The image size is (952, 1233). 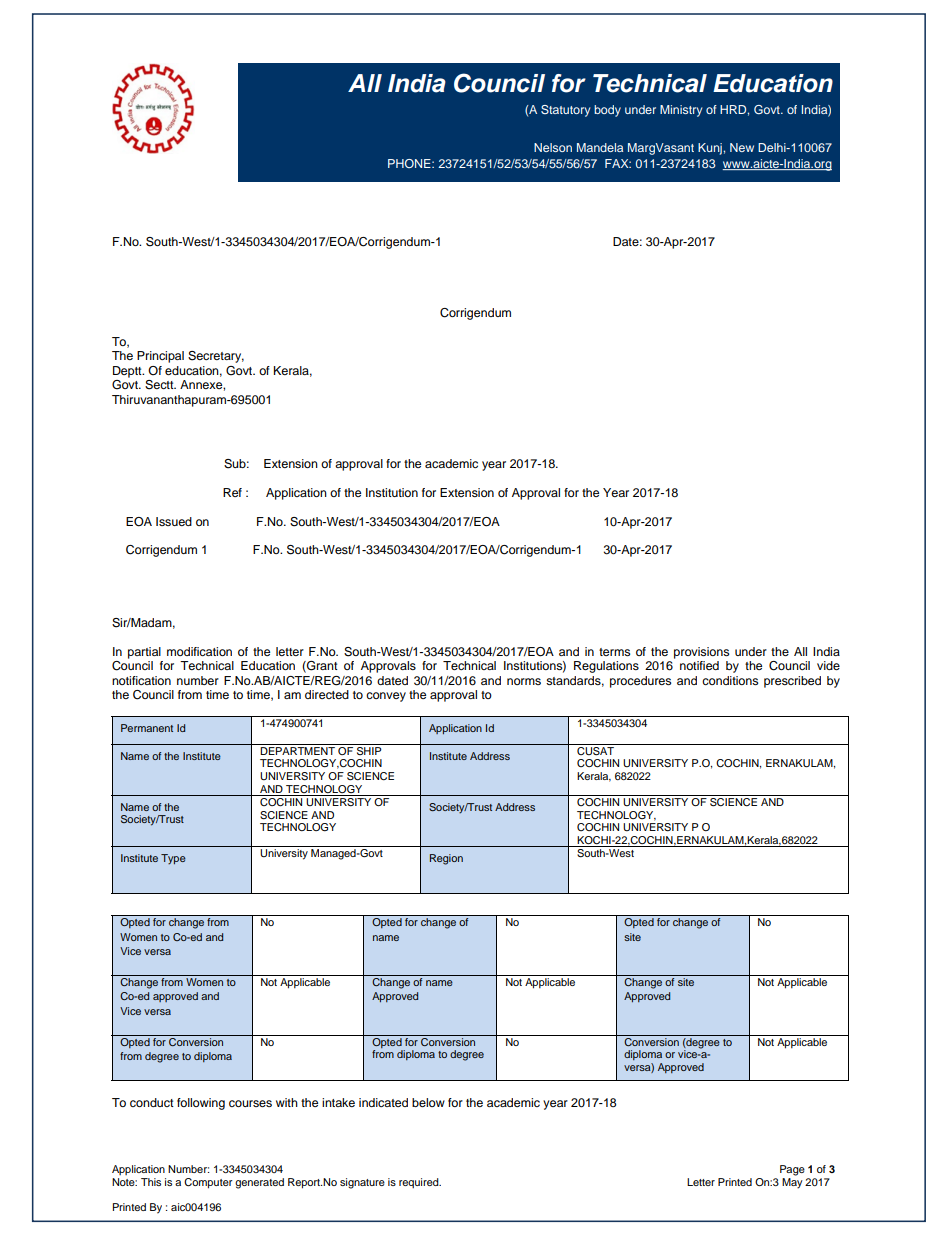 What do you see at coordinates (553, 147) in the image?
I see `Nelson` at bounding box center [553, 147].
